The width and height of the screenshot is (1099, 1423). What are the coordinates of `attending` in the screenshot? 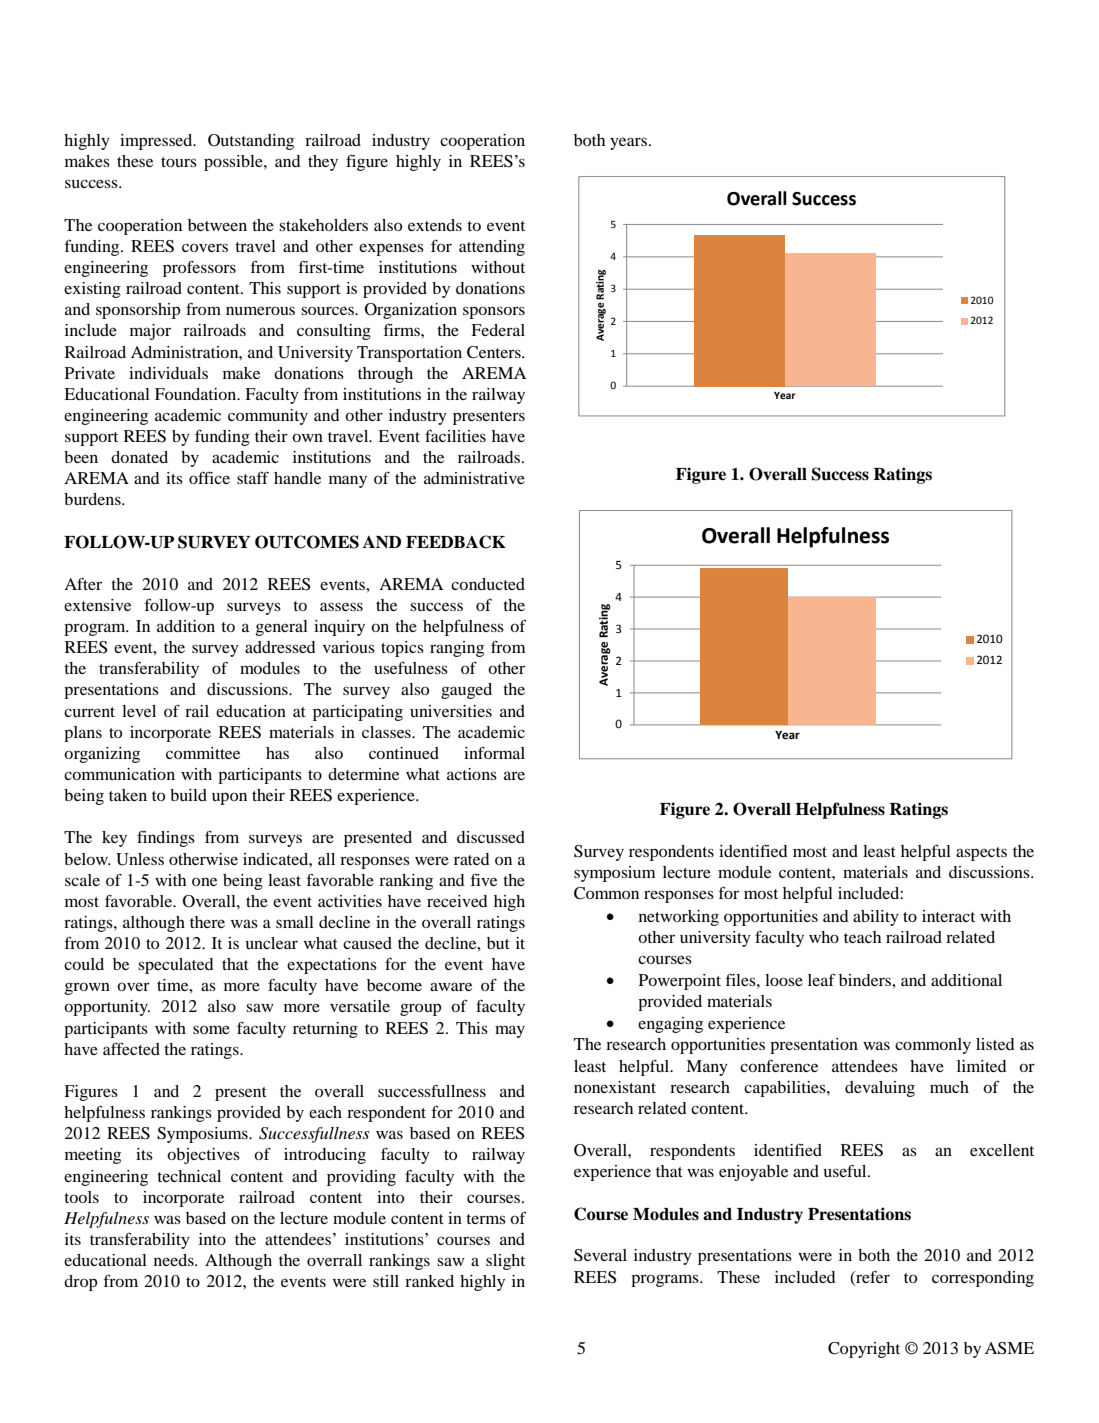 It's located at (492, 248).
